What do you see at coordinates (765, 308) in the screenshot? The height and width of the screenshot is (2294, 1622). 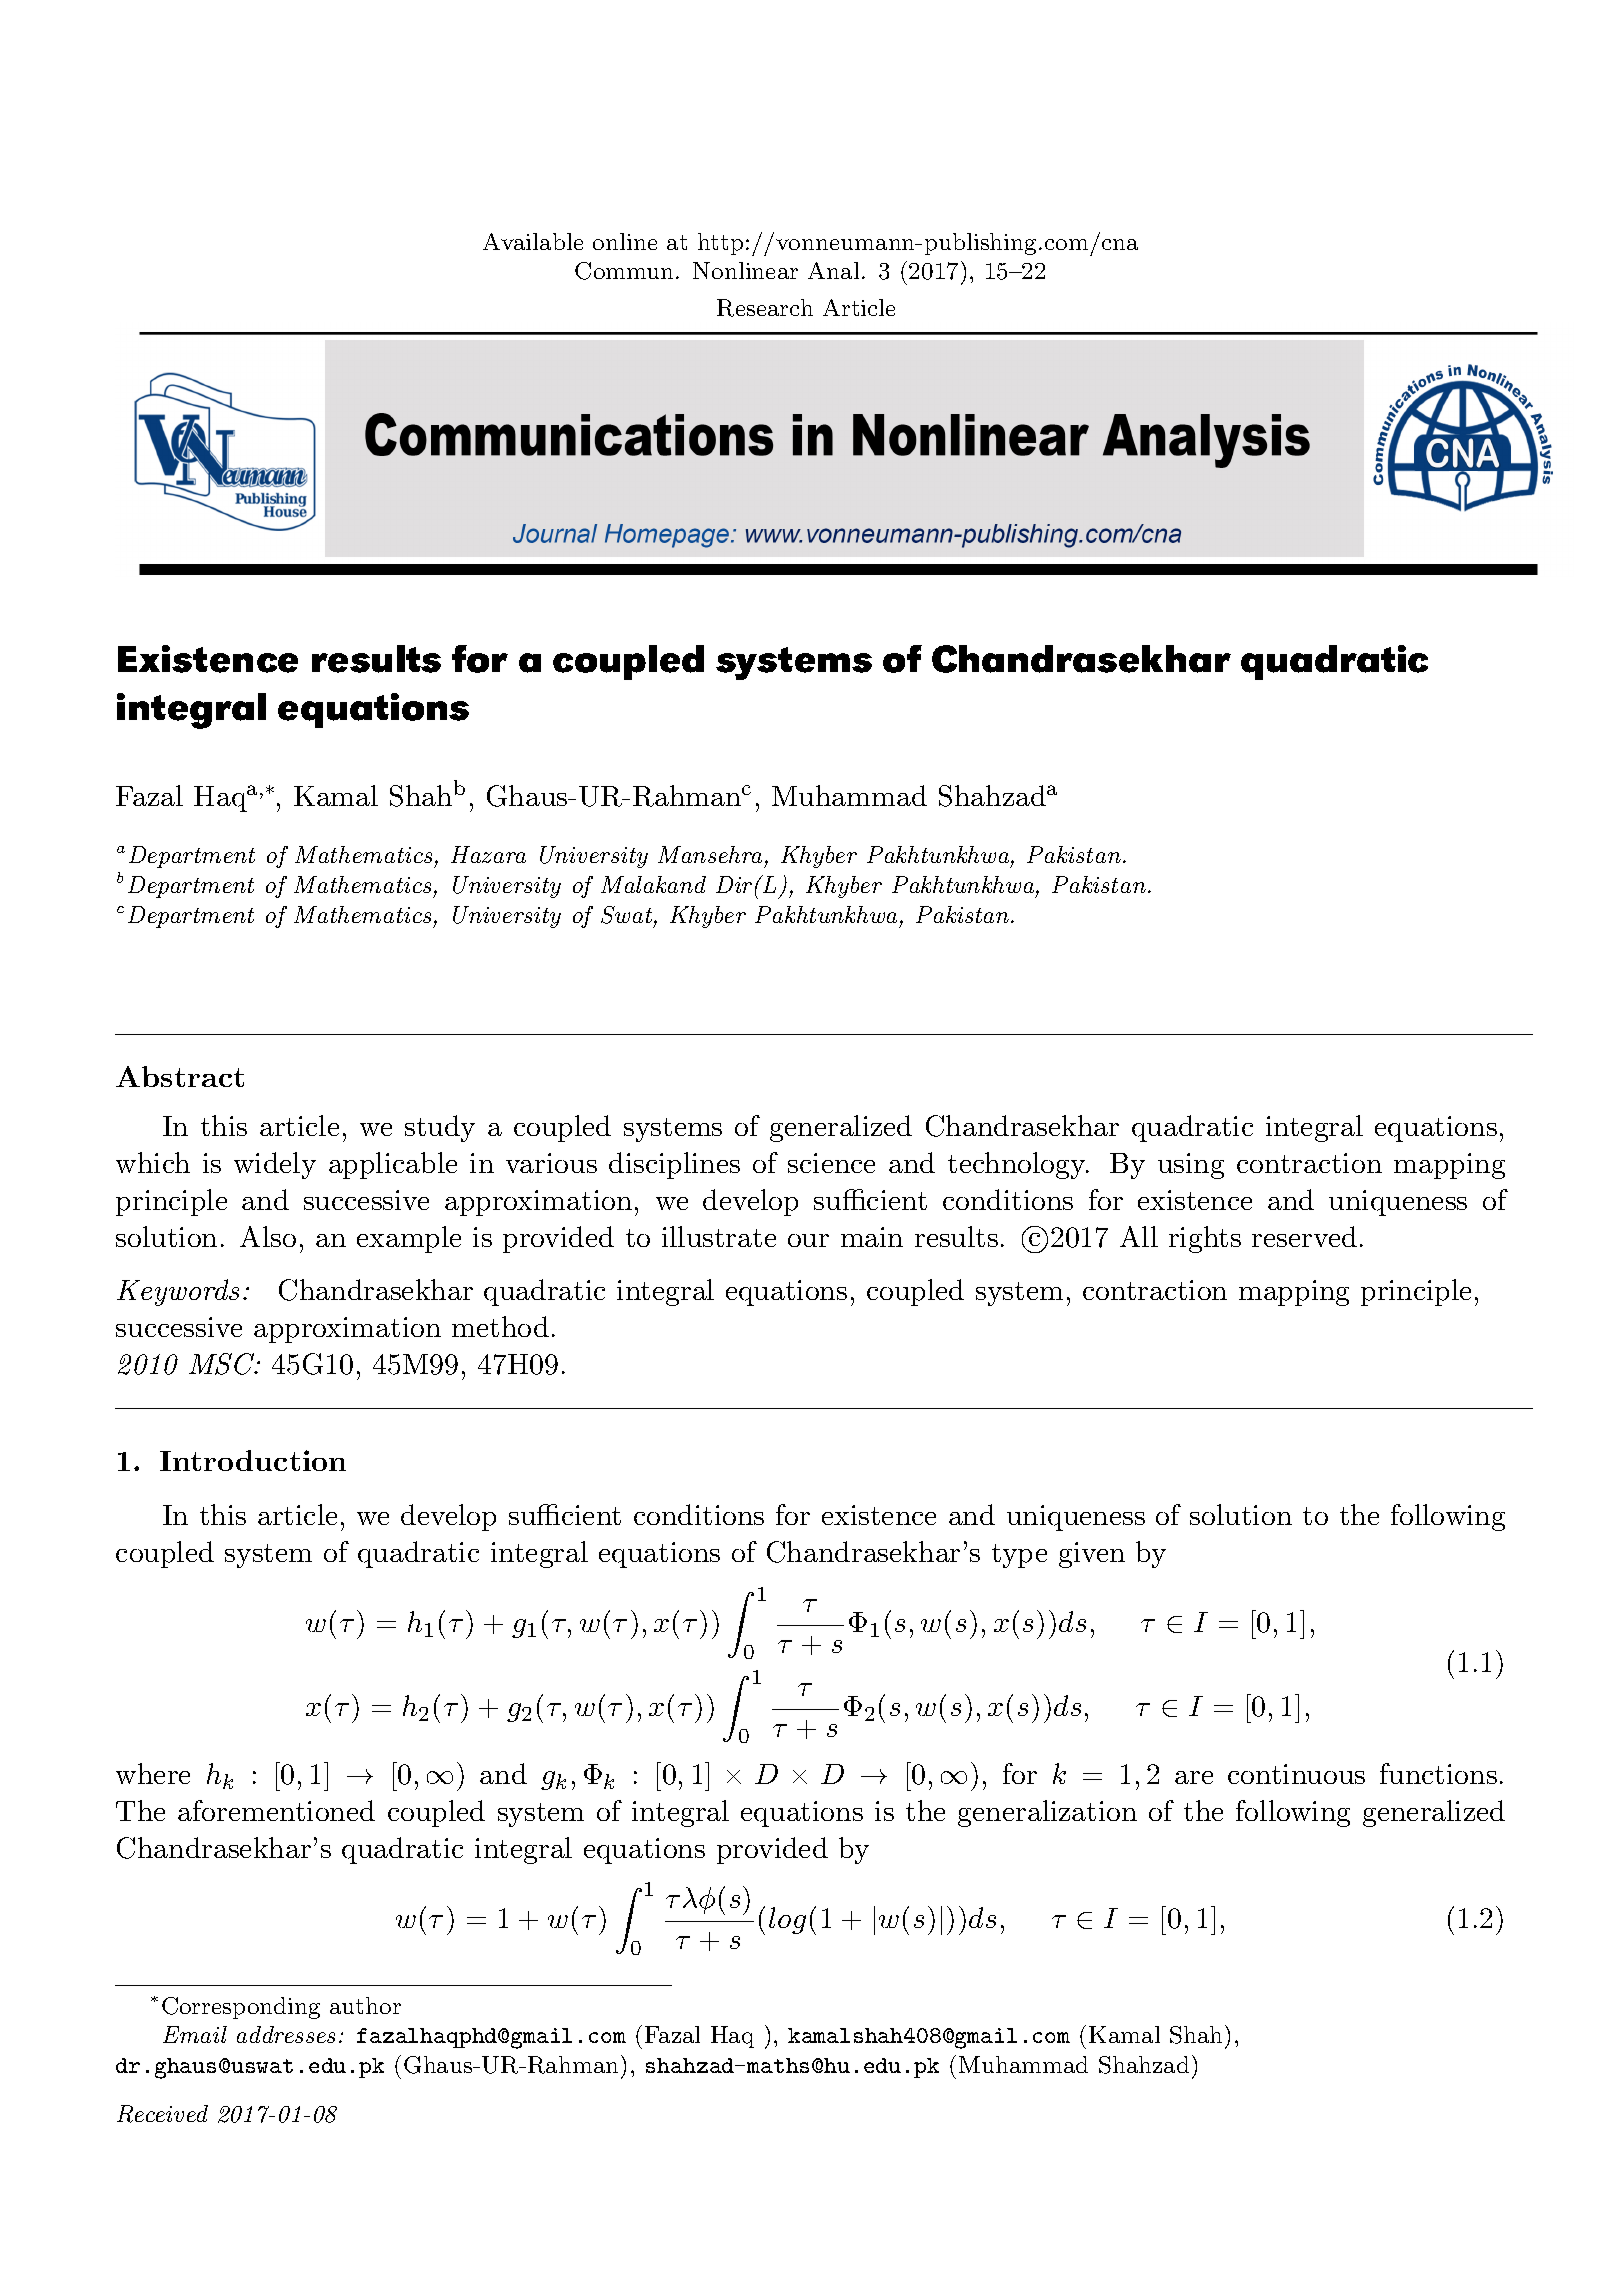 I see `Research` at bounding box center [765, 308].
